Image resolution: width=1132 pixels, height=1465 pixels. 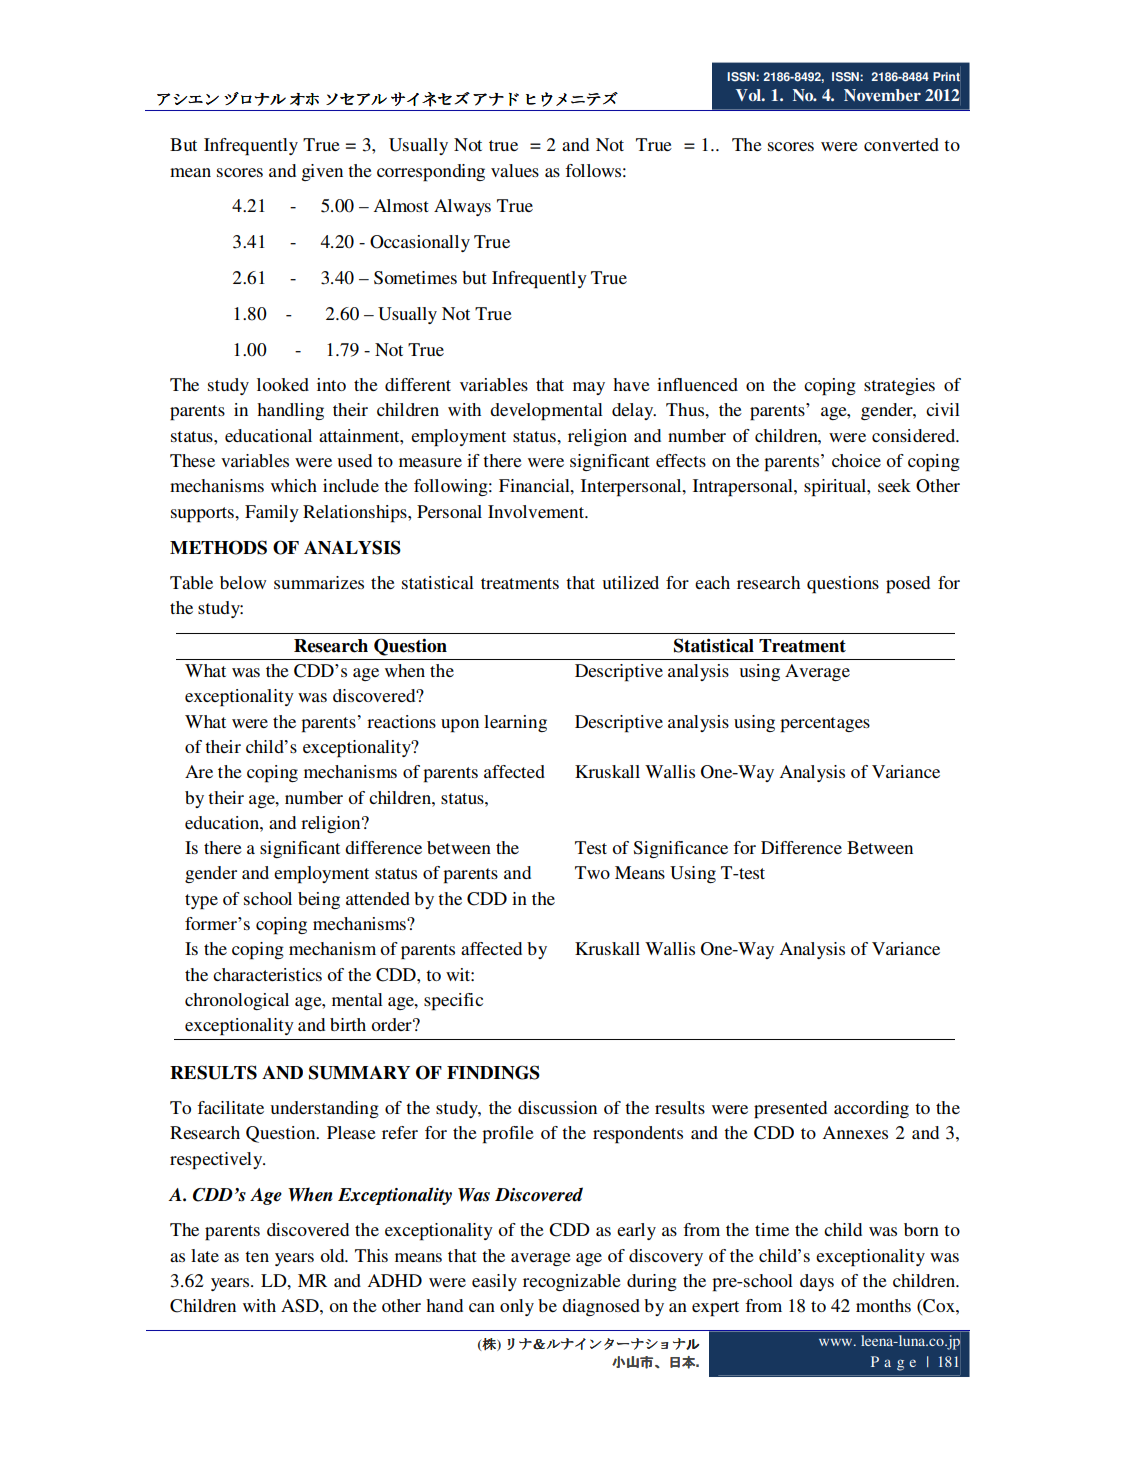 I want to click on November, so click(x=882, y=95).
